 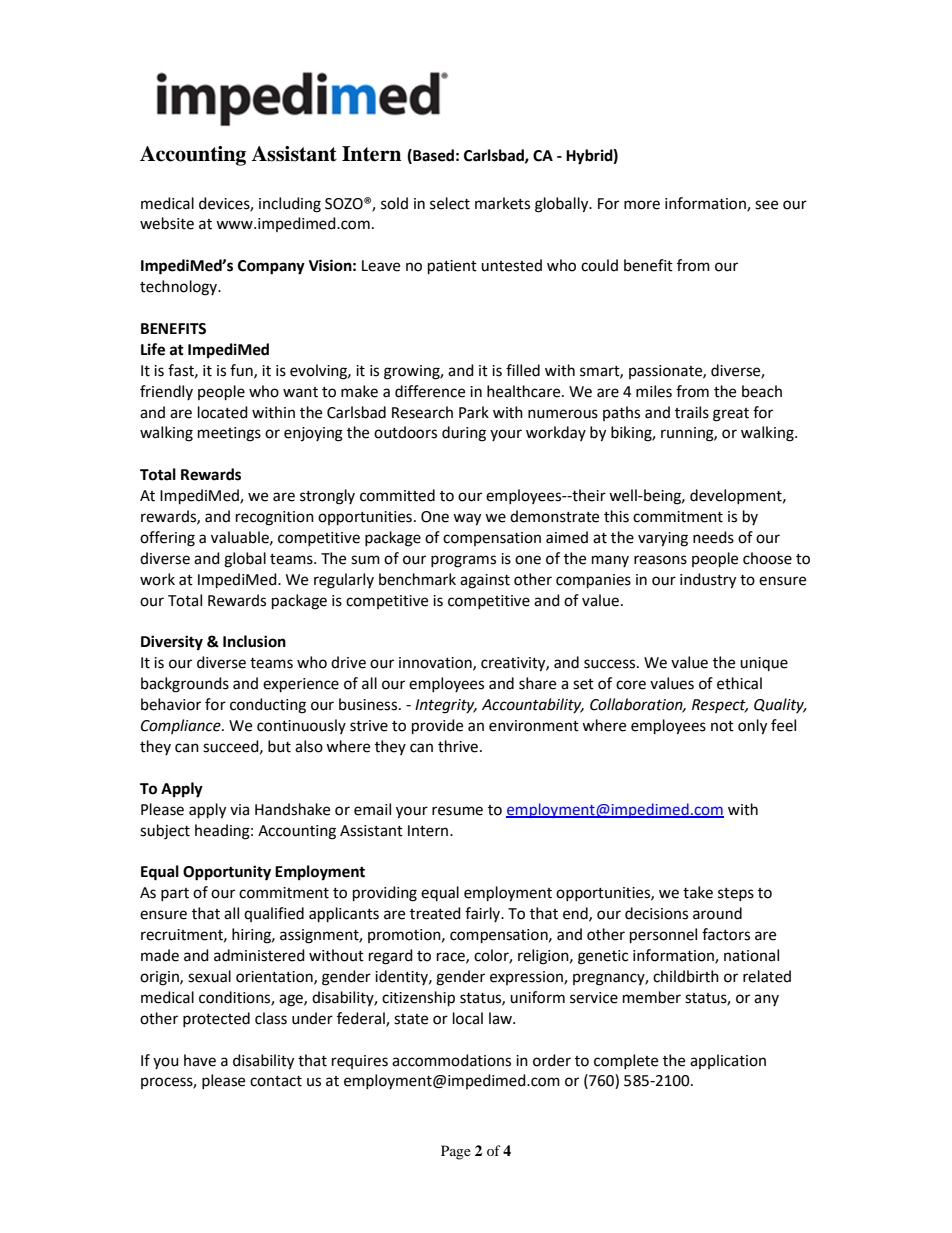 I want to click on website, so click(x=167, y=223).
